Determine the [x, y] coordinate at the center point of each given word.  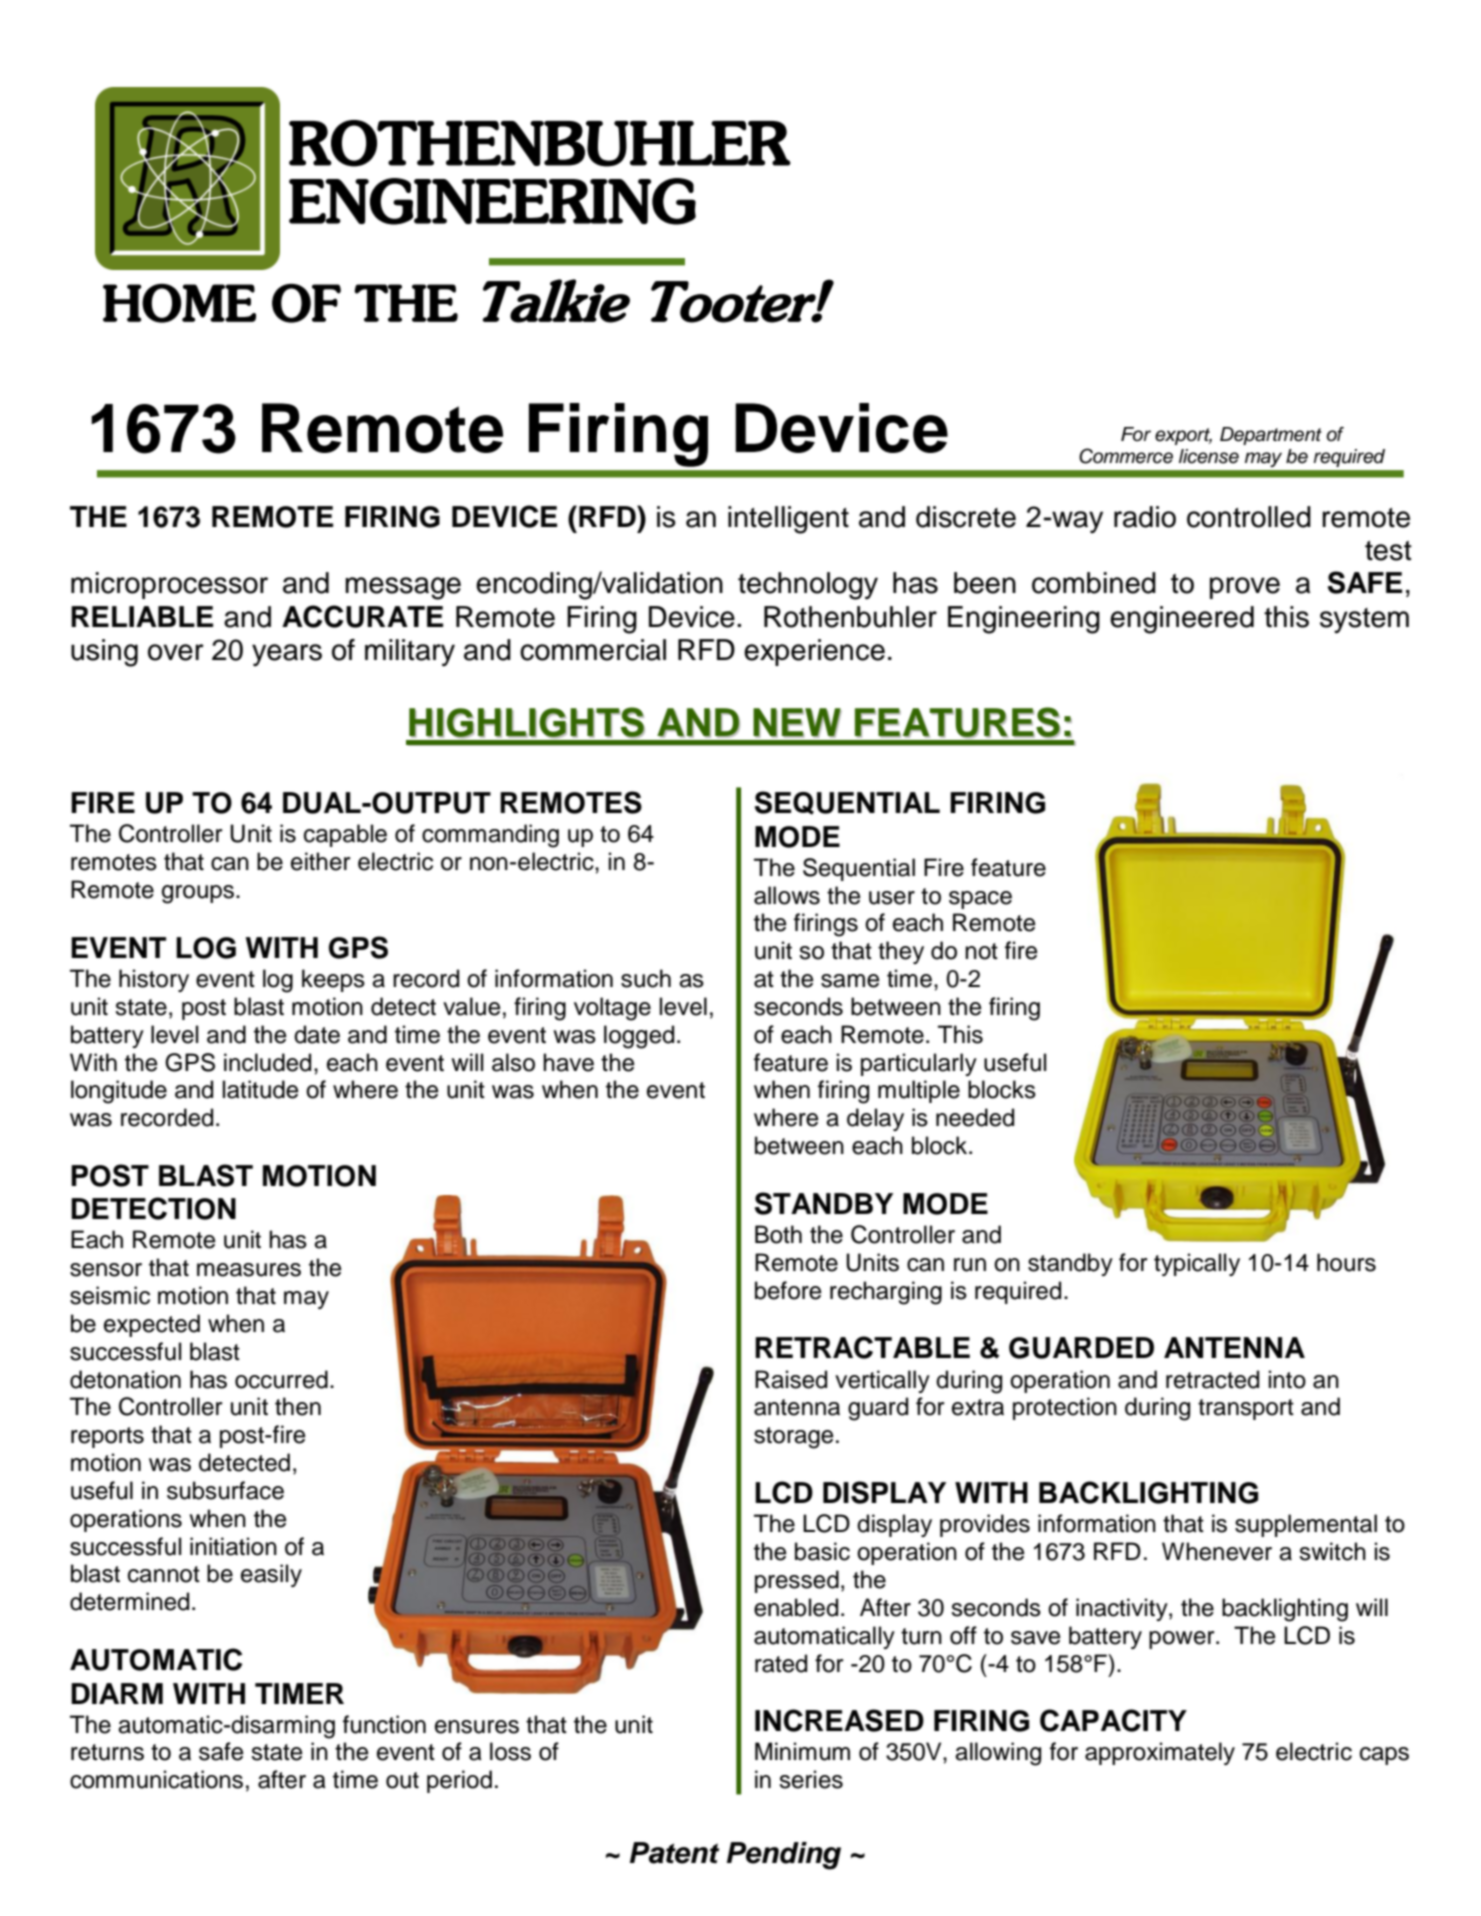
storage [794, 1438]
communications [156, 1779]
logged [639, 1037]
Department [1271, 436]
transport [1246, 1409]
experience [814, 652]
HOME [179, 303]
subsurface [225, 1490]
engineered [1182, 620]
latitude [261, 1089]
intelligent [788, 520]
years [287, 655]
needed [975, 1117]
